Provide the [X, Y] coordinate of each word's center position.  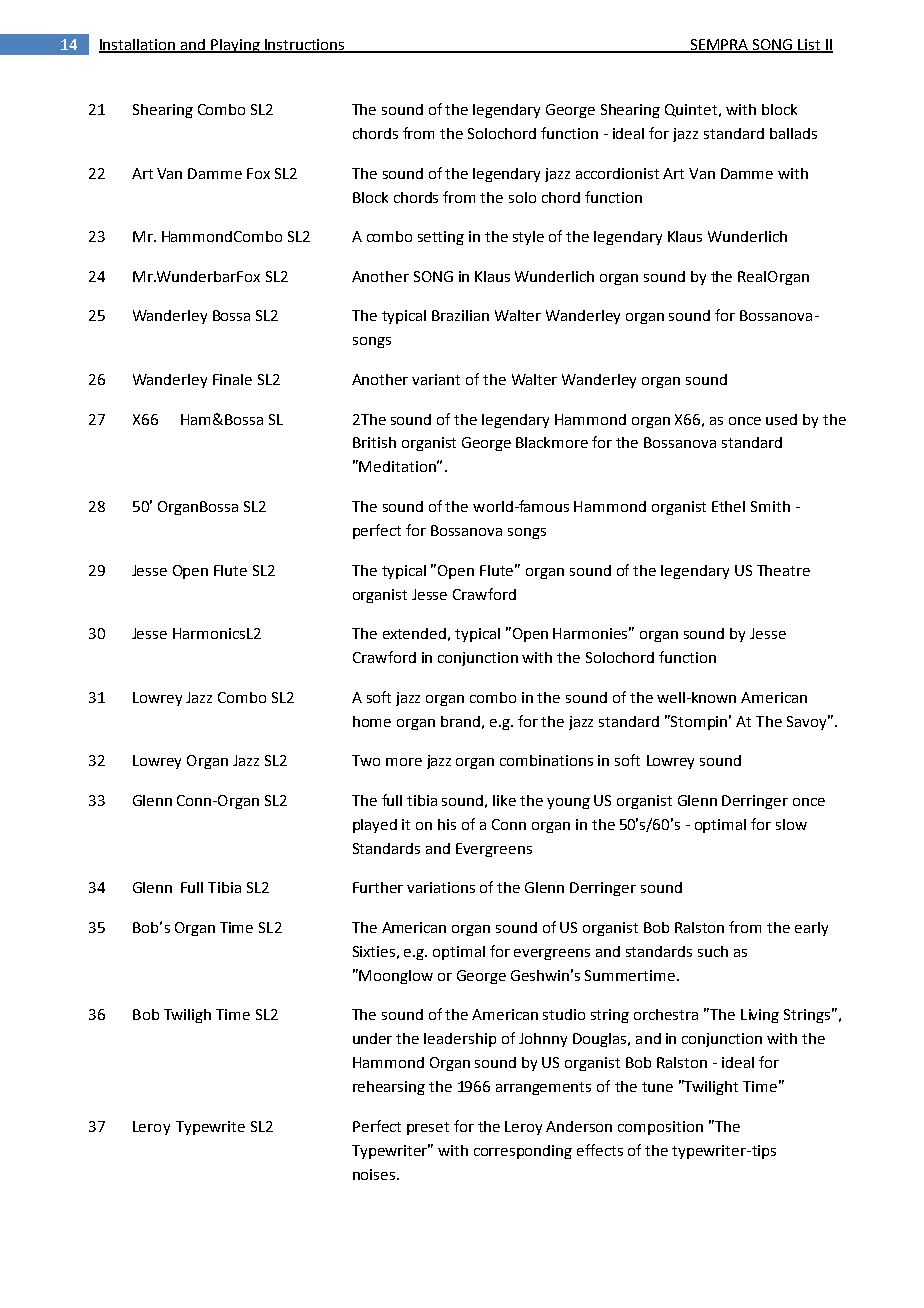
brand [460, 721]
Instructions [305, 46]
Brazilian [460, 315]
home [372, 721]
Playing [235, 46]
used [781, 419]
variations [441, 887]
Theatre [783, 570]
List [809, 46]
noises [375, 1174]
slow [791, 824]
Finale [232, 379]
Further [378, 887]
